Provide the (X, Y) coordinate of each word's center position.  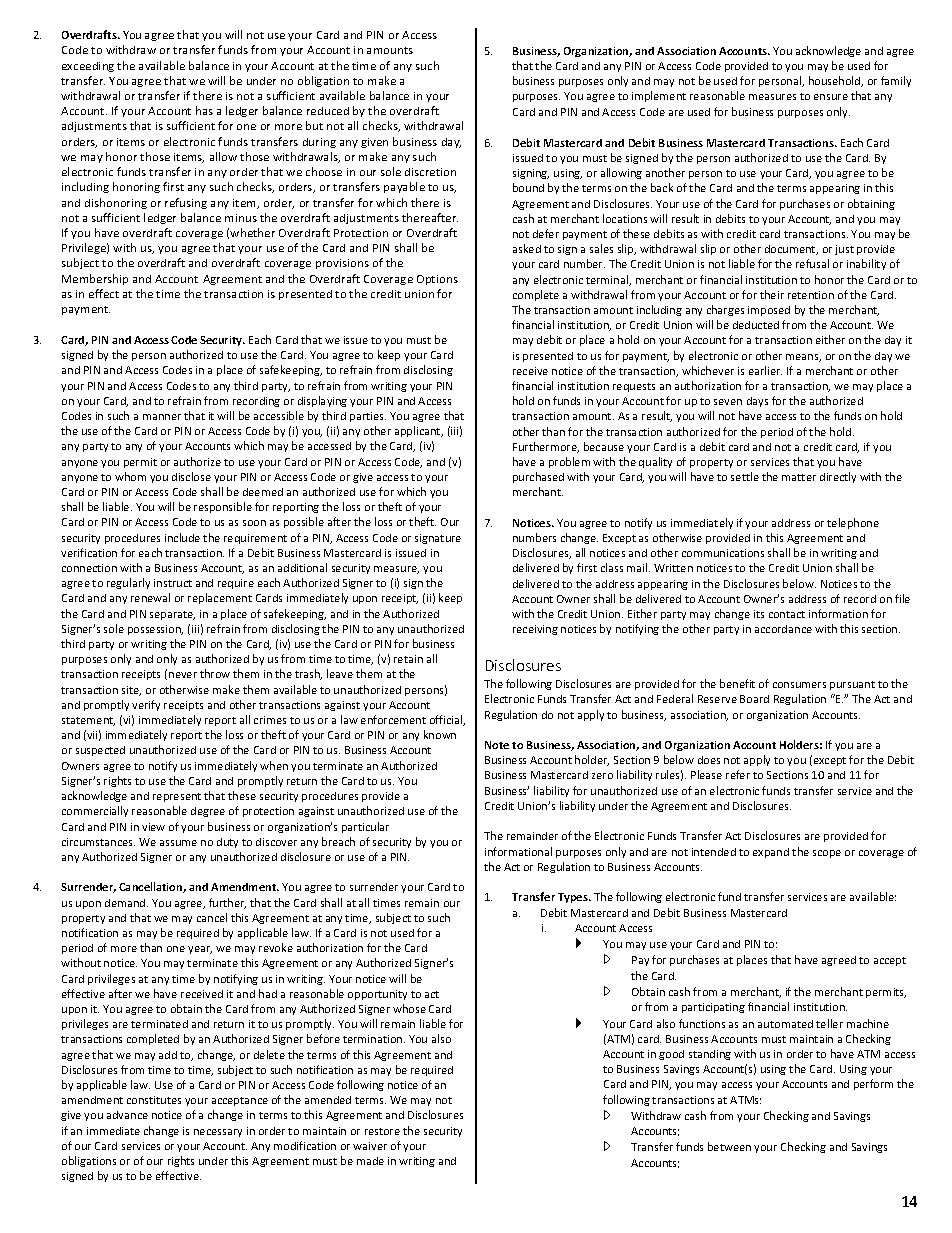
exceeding (88, 67)
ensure (831, 97)
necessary (218, 1133)
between (729, 1146)
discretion (430, 172)
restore (382, 1131)
